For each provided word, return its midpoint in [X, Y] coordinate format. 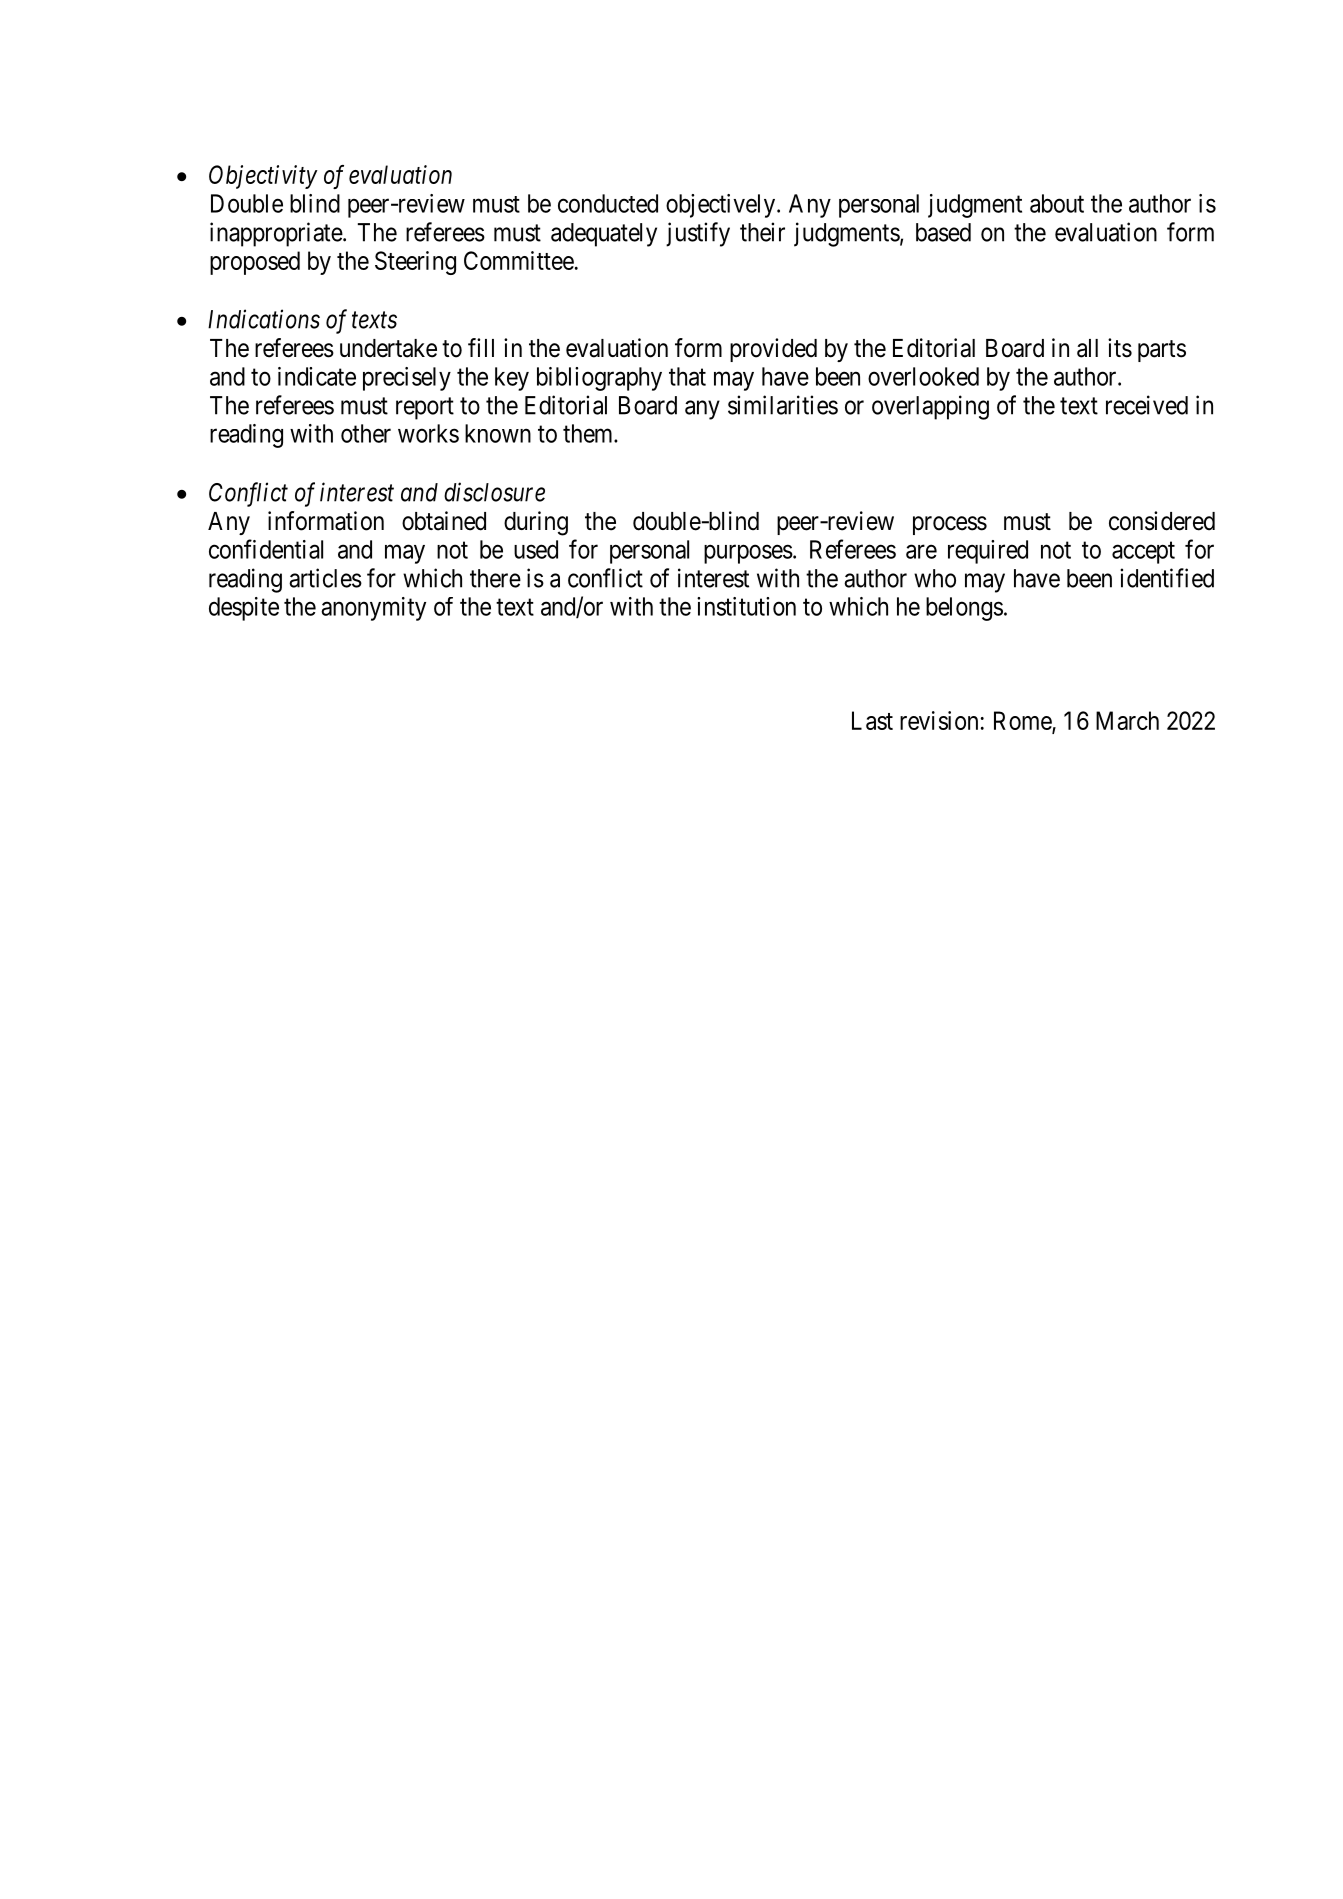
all [1087, 348]
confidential [266, 549]
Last [872, 720]
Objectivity [263, 177]
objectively [722, 206]
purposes [748, 554]
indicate [317, 376]
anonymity [373, 609]
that [687, 376]
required [988, 552]
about [1057, 203]
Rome [1023, 722]
